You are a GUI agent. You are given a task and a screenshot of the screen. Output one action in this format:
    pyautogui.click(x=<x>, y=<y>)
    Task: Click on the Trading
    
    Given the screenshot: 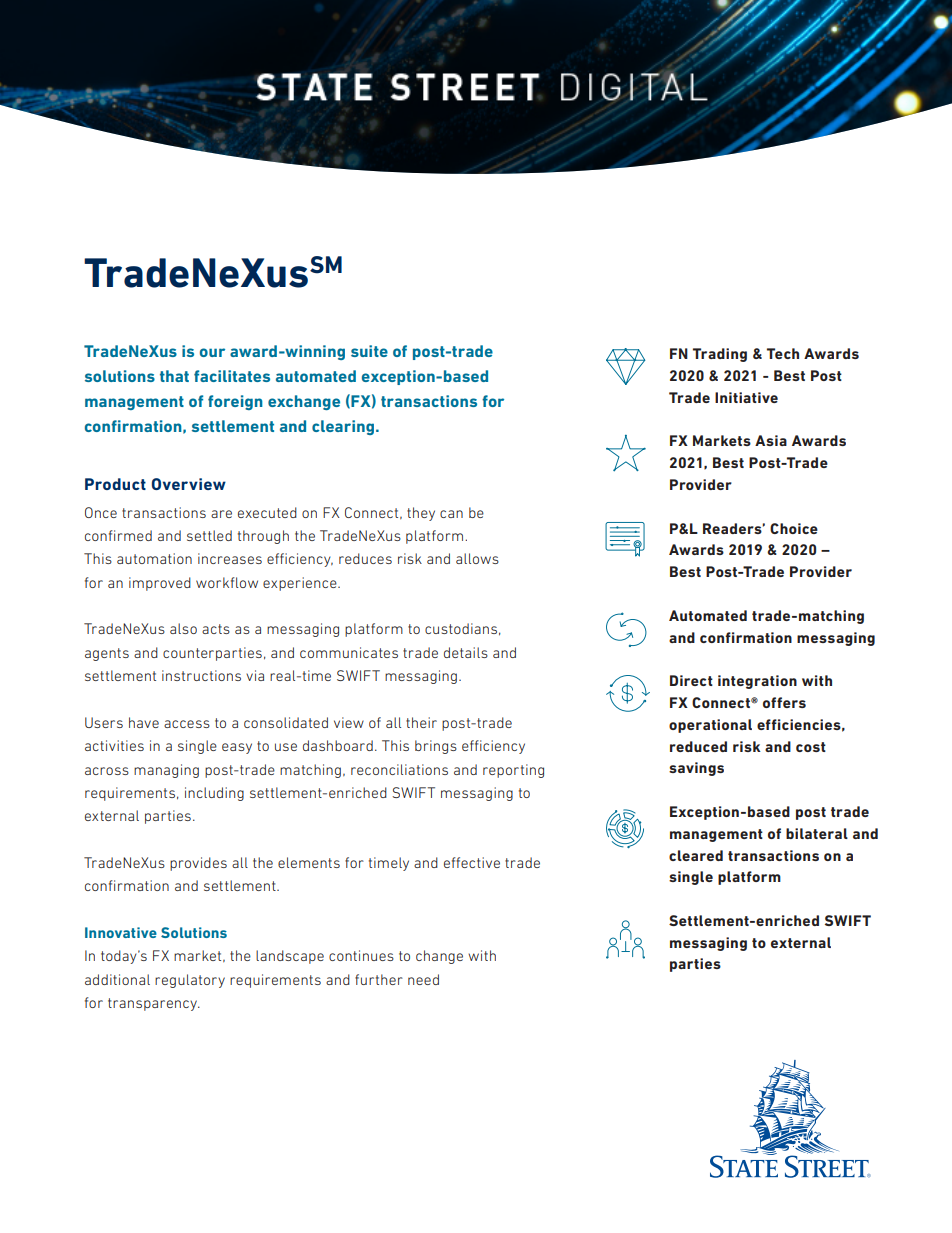 What is the action you would take?
    pyautogui.click(x=720, y=355)
